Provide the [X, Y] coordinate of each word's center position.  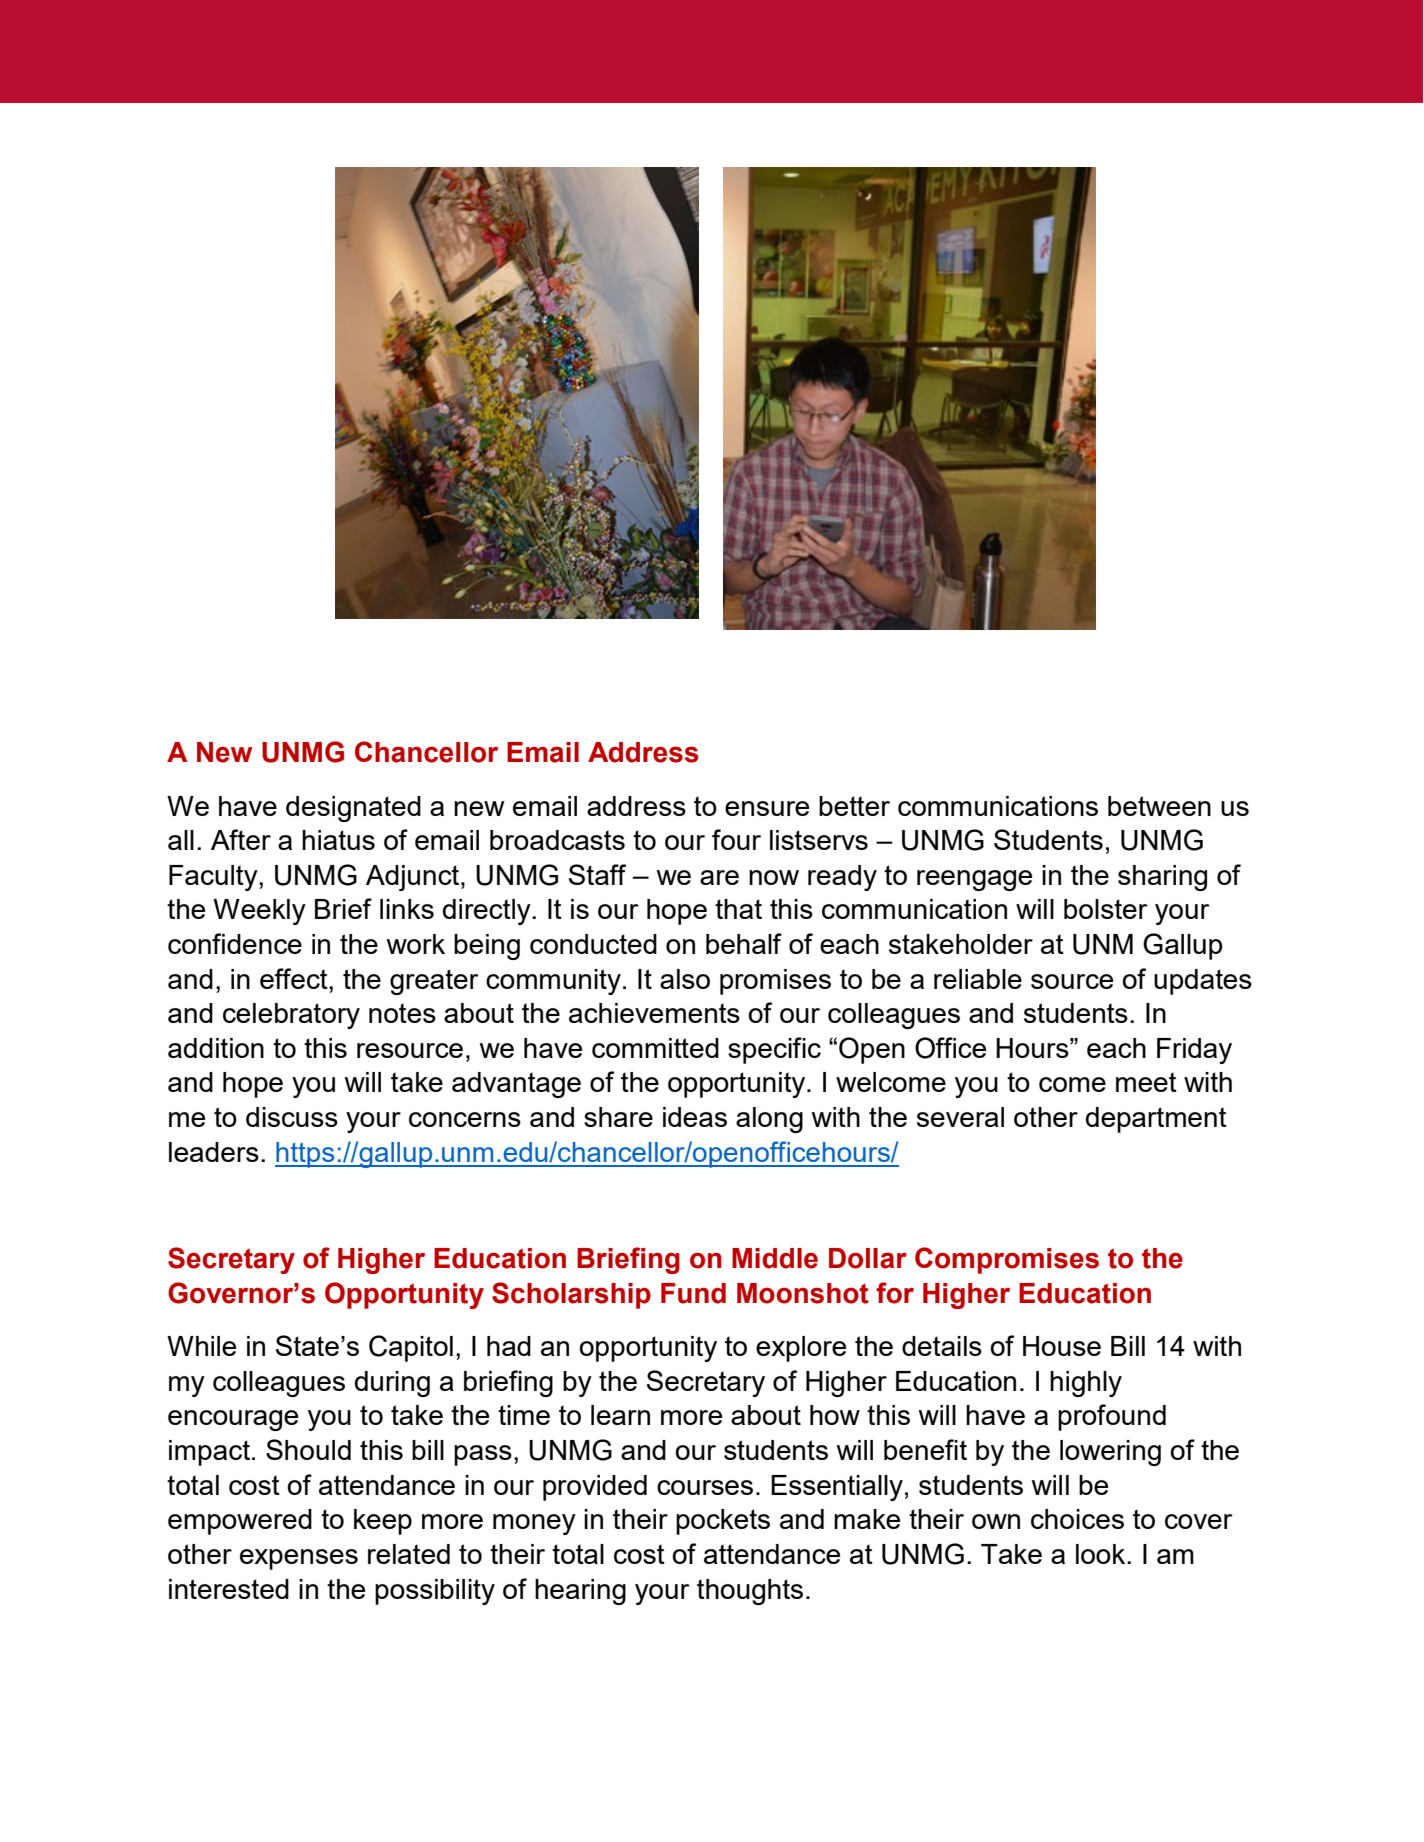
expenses [299, 1559]
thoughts [750, 1592]
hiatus [338, 840]
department [1156, 1120]
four [736, 839]
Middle [775, 1258]
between [1159, 806]
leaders [214, 1152]
